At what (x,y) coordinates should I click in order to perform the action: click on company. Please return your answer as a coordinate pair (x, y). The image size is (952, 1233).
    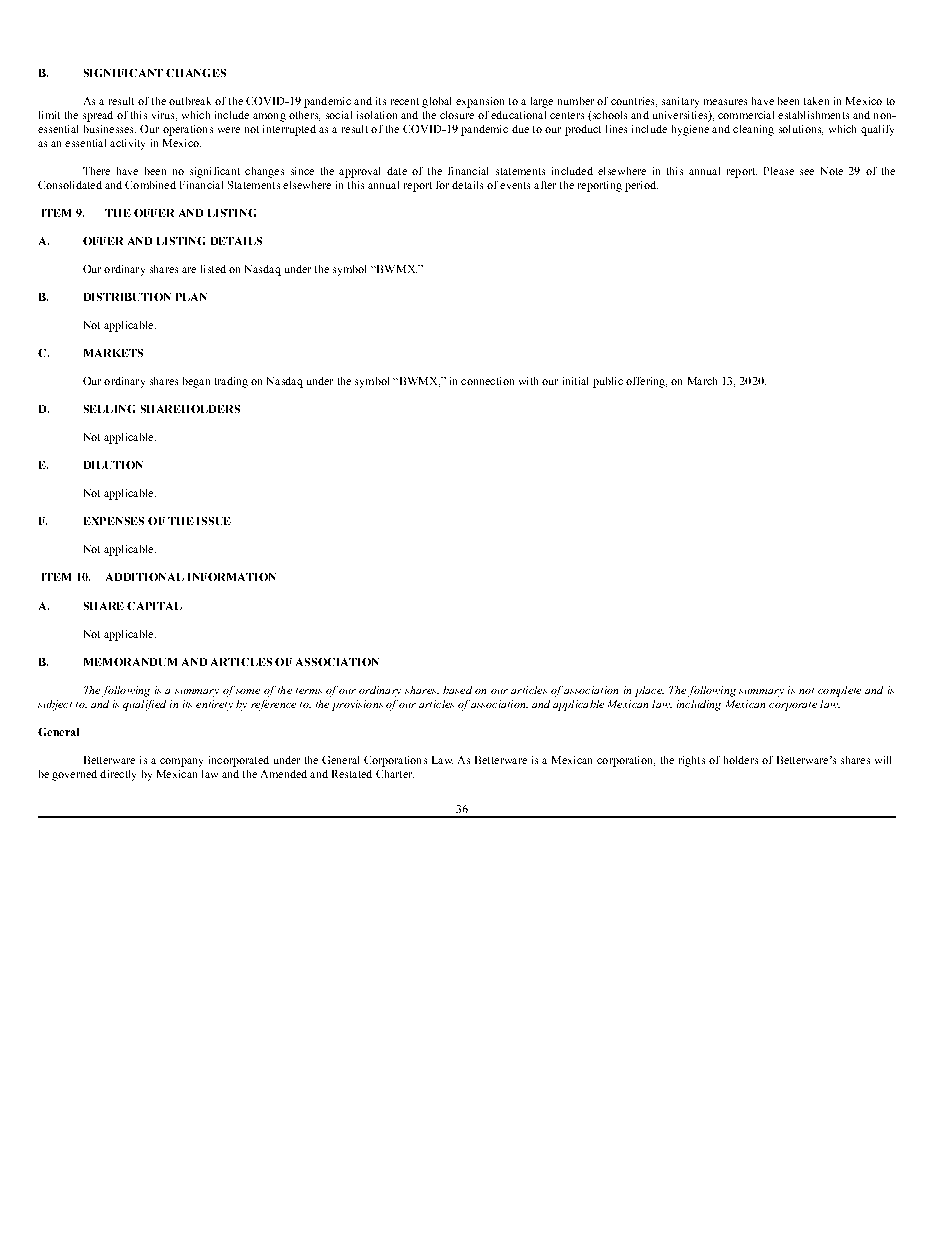
    Looking at the image, I should click on (181, 762).
